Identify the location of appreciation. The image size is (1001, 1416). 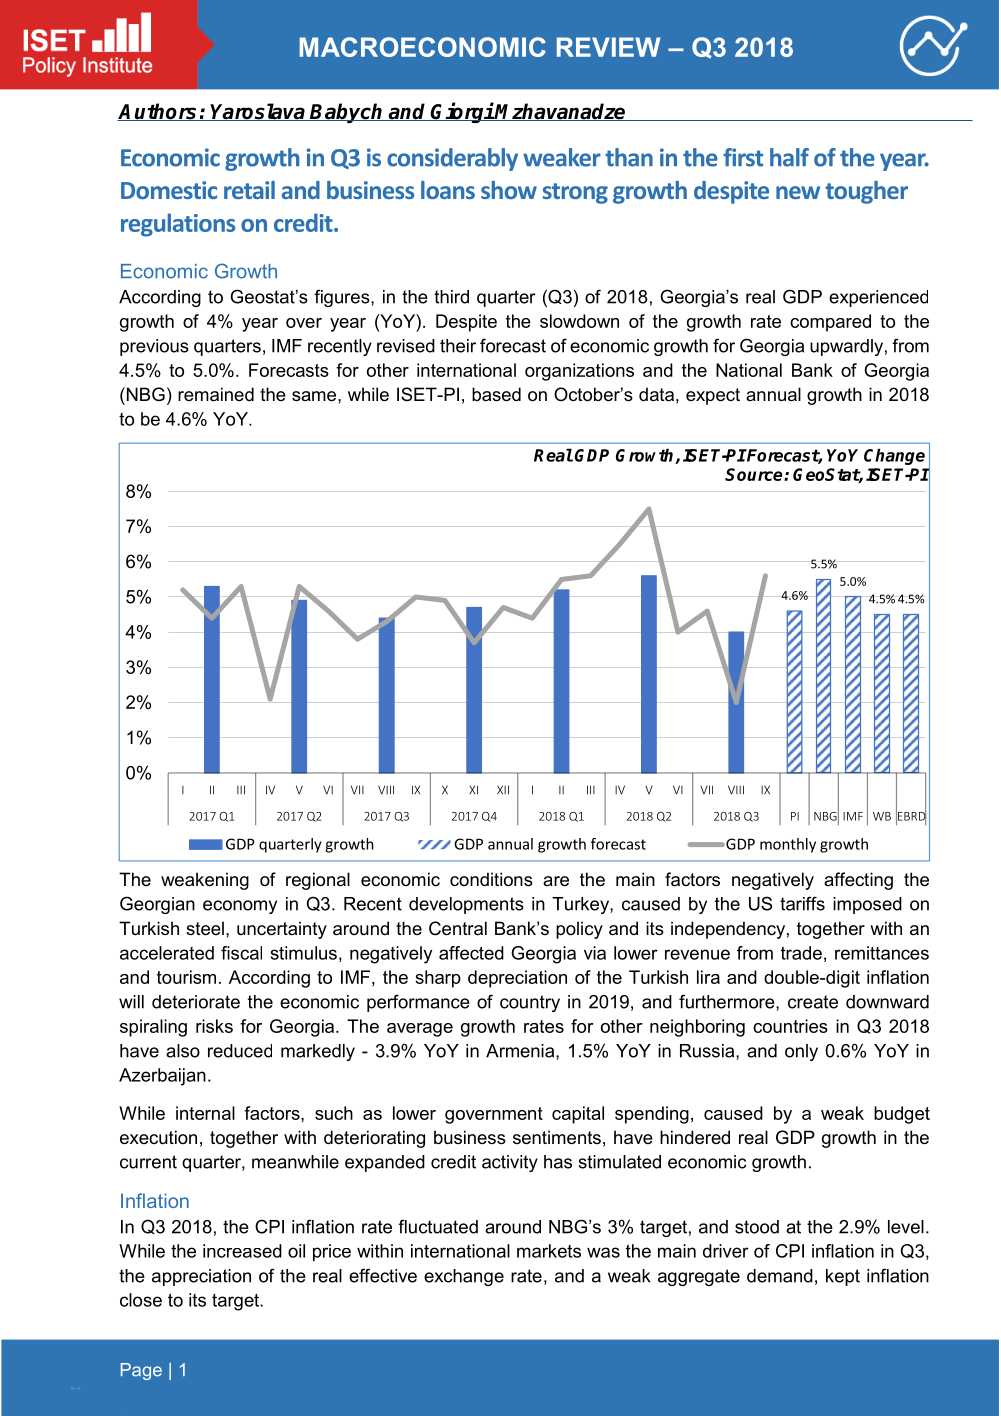
(201, 1277).
